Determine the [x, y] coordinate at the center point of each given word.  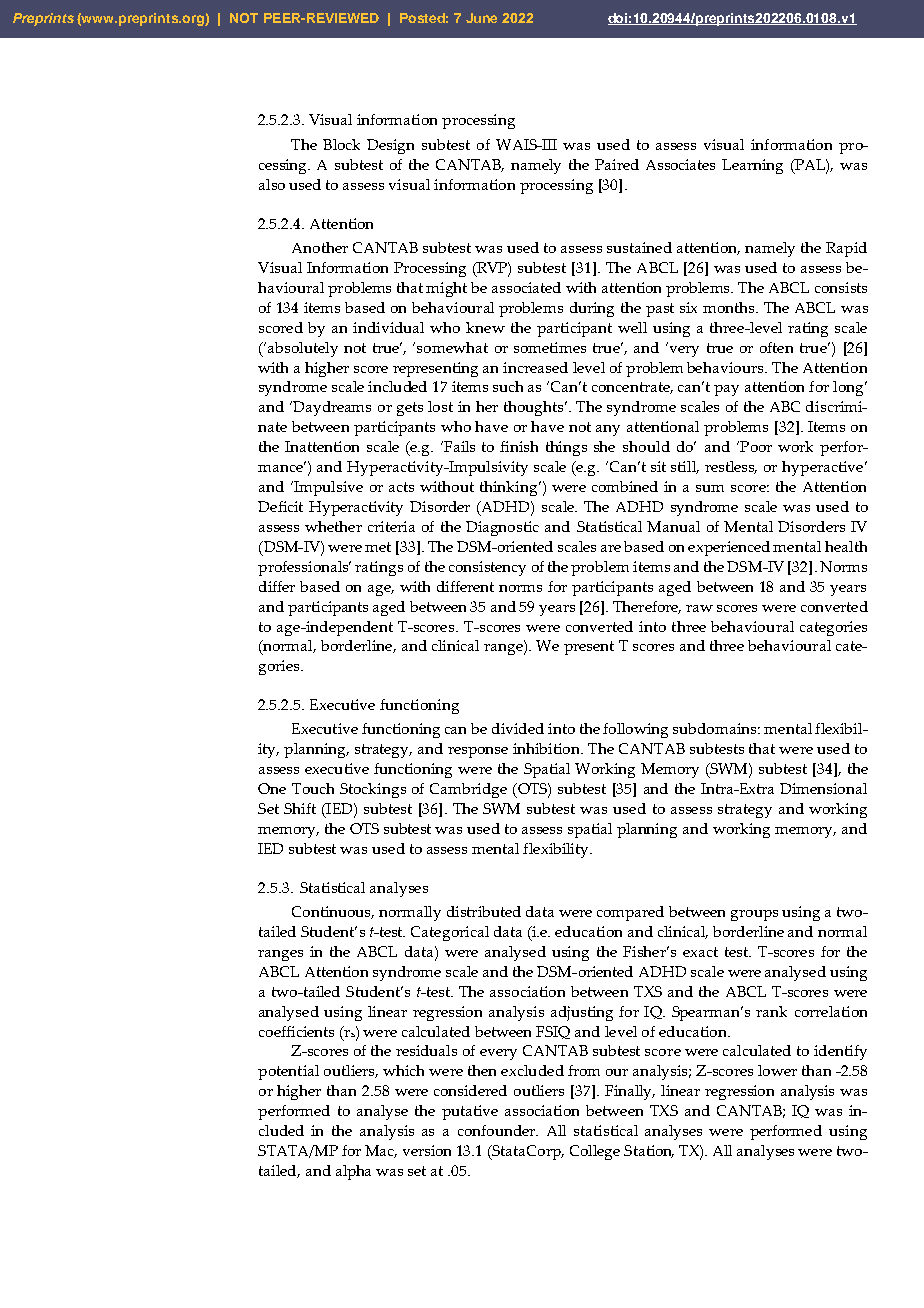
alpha [353, 1172]
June [481, 18]
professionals [304, 568]
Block [341, 144]
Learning [752, 166]
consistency [487, 568]
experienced [729, 548]
